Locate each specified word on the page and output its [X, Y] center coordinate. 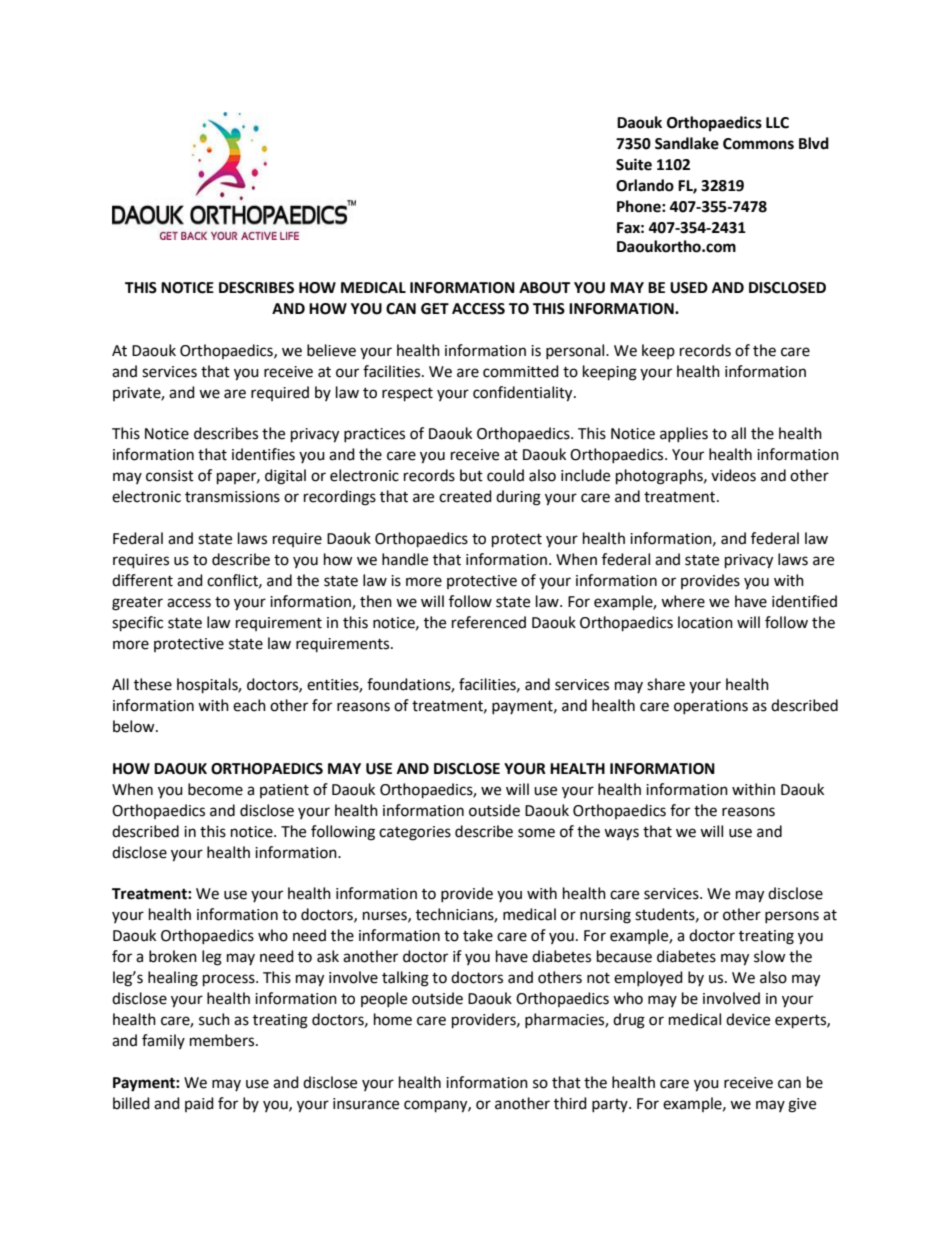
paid [199, 1104]
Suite [634, 164]
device [748, 1019]
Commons [758, 144]
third [570, 1103]
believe [331, 350]
